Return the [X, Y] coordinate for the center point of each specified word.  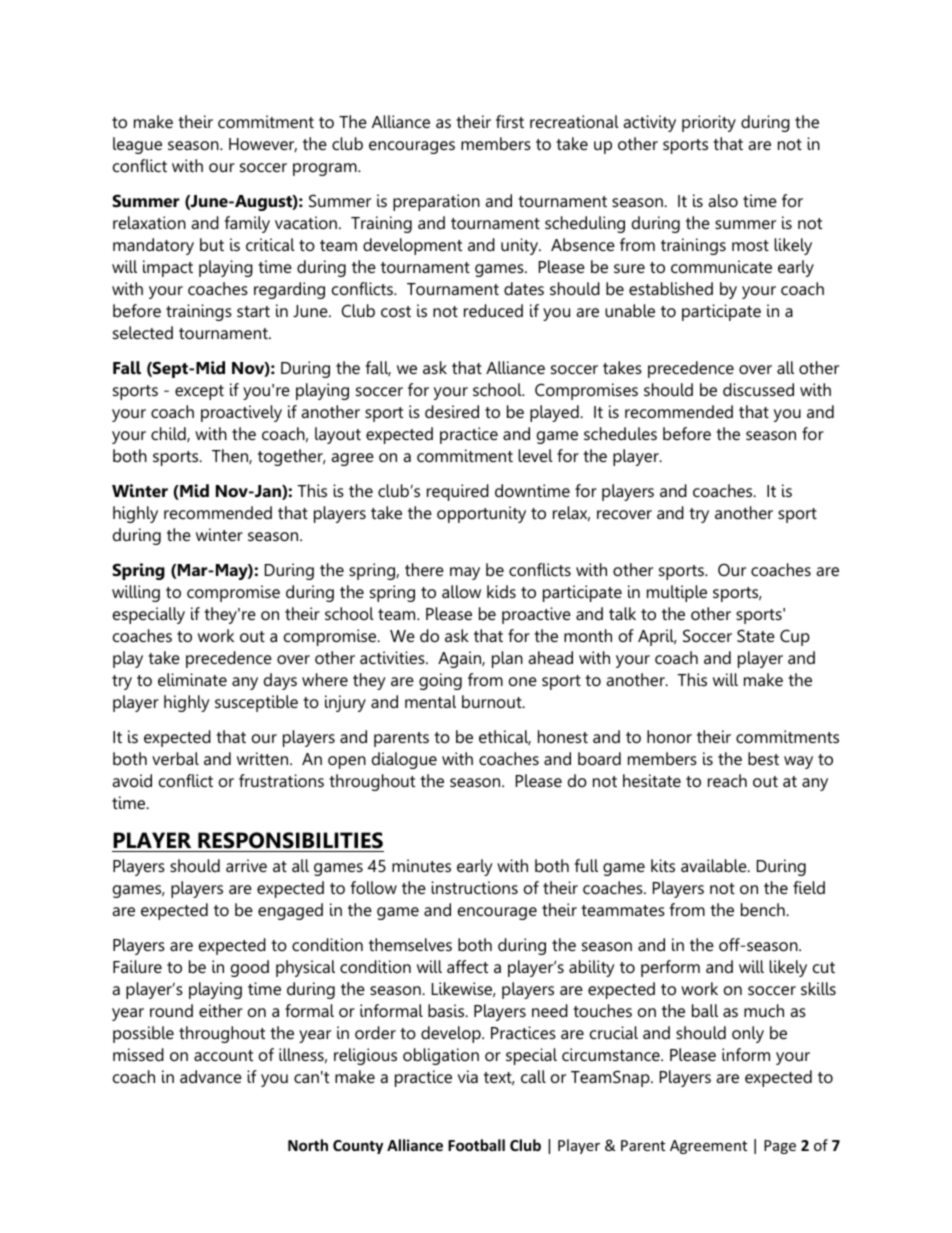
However [263, 145]
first [510, 121]
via [468, 1076]
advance [211, 1076]
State [756, 635]
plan [507, 659]
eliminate [192, 679]
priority [709, 123]
